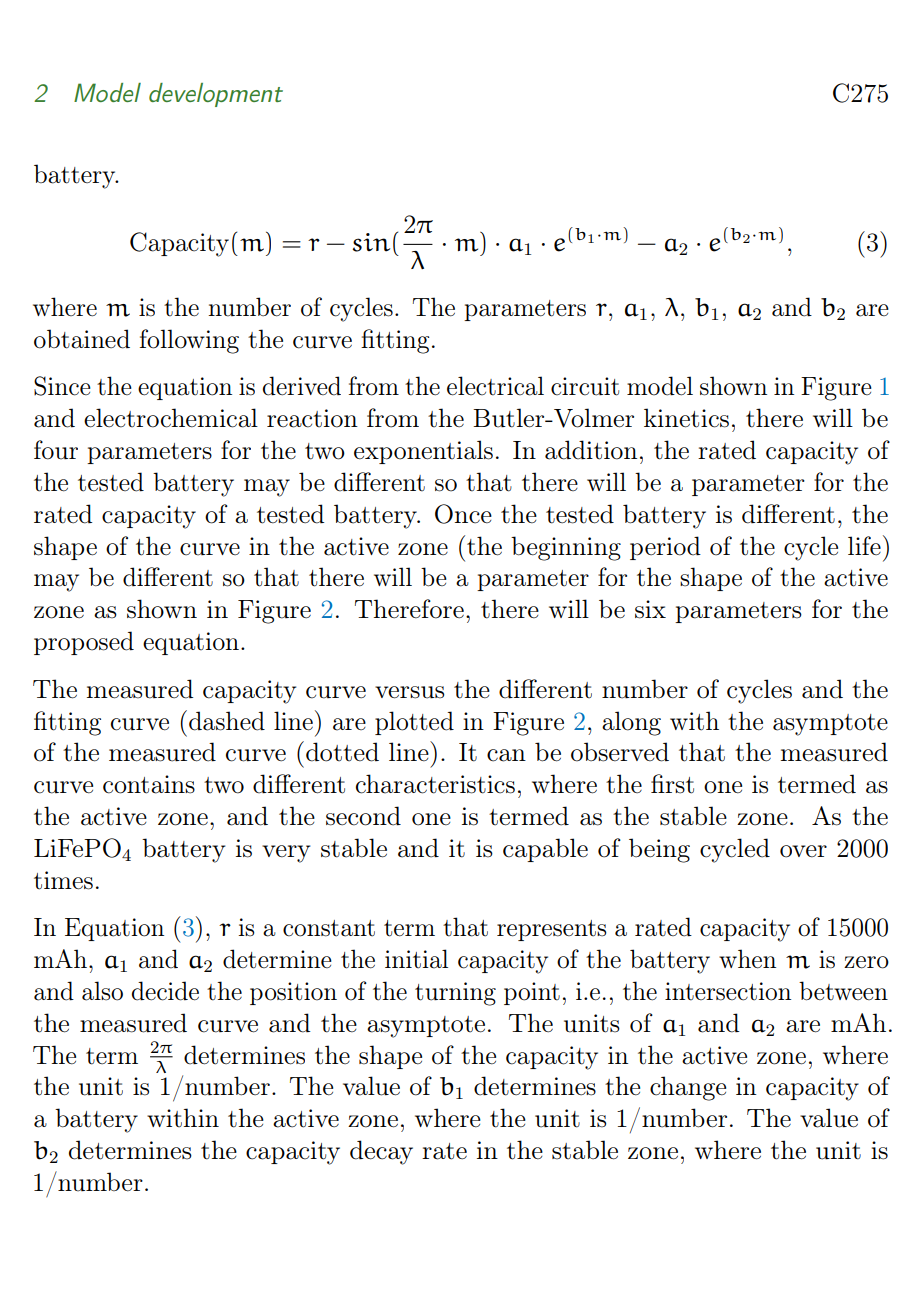 This screenshot has width=924, height=1311. I want to click on circuit, so click(585, 386).
